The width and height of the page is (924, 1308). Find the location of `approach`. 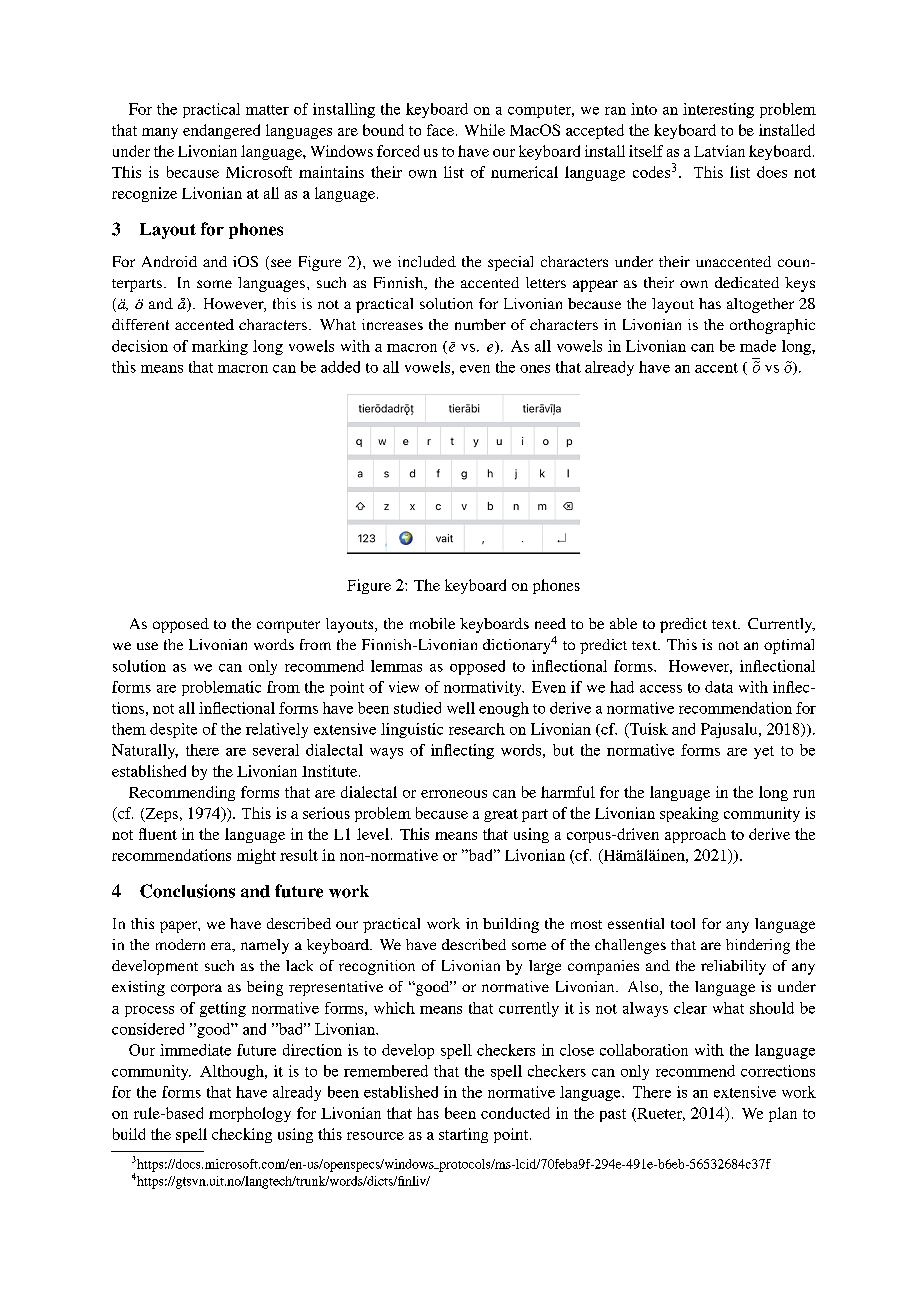

approach is located at coordinates (695, 835).
